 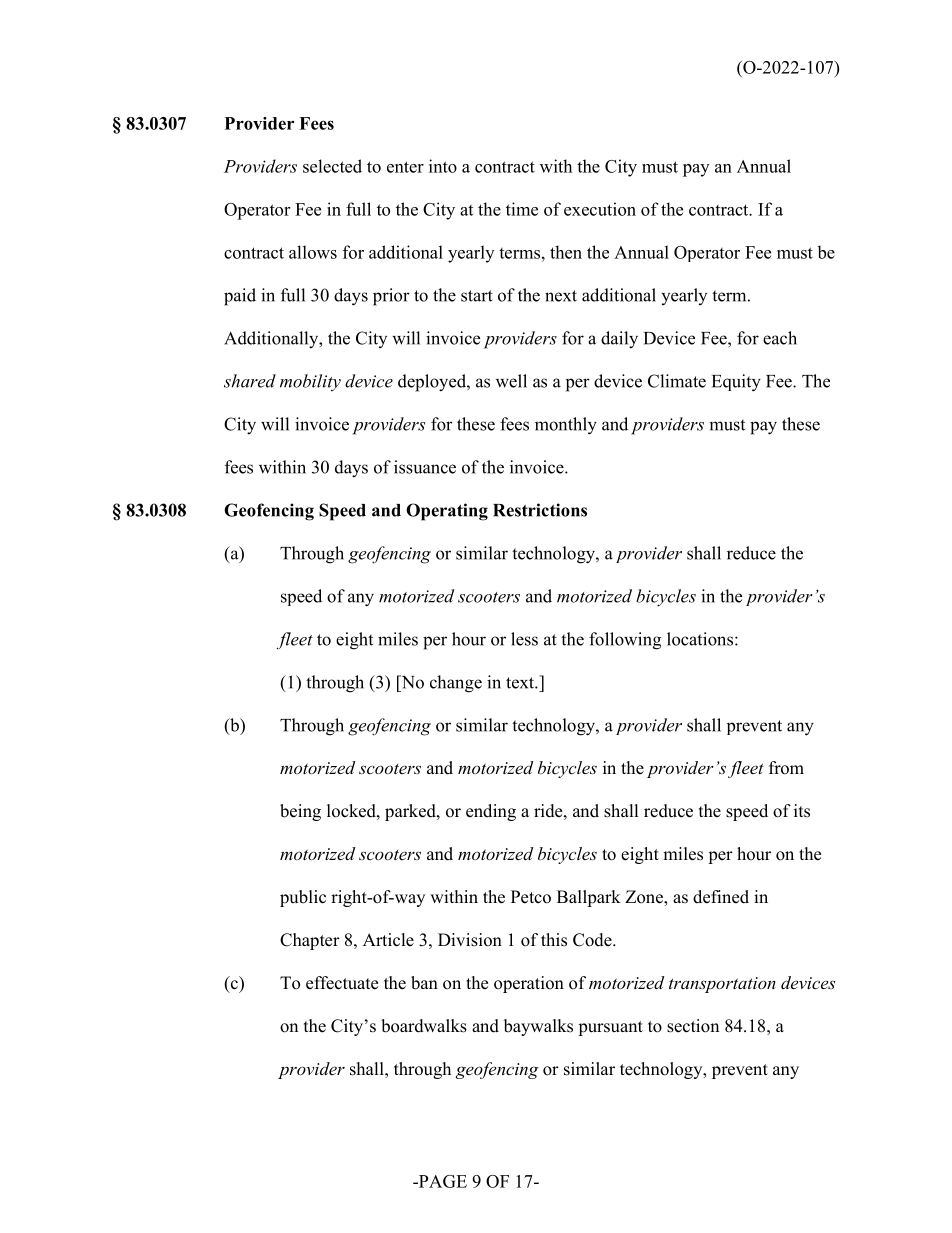 What do you see at coordinates (491, 812) in the screenshot?
I see `ending` at bounding box center [491, 812].
